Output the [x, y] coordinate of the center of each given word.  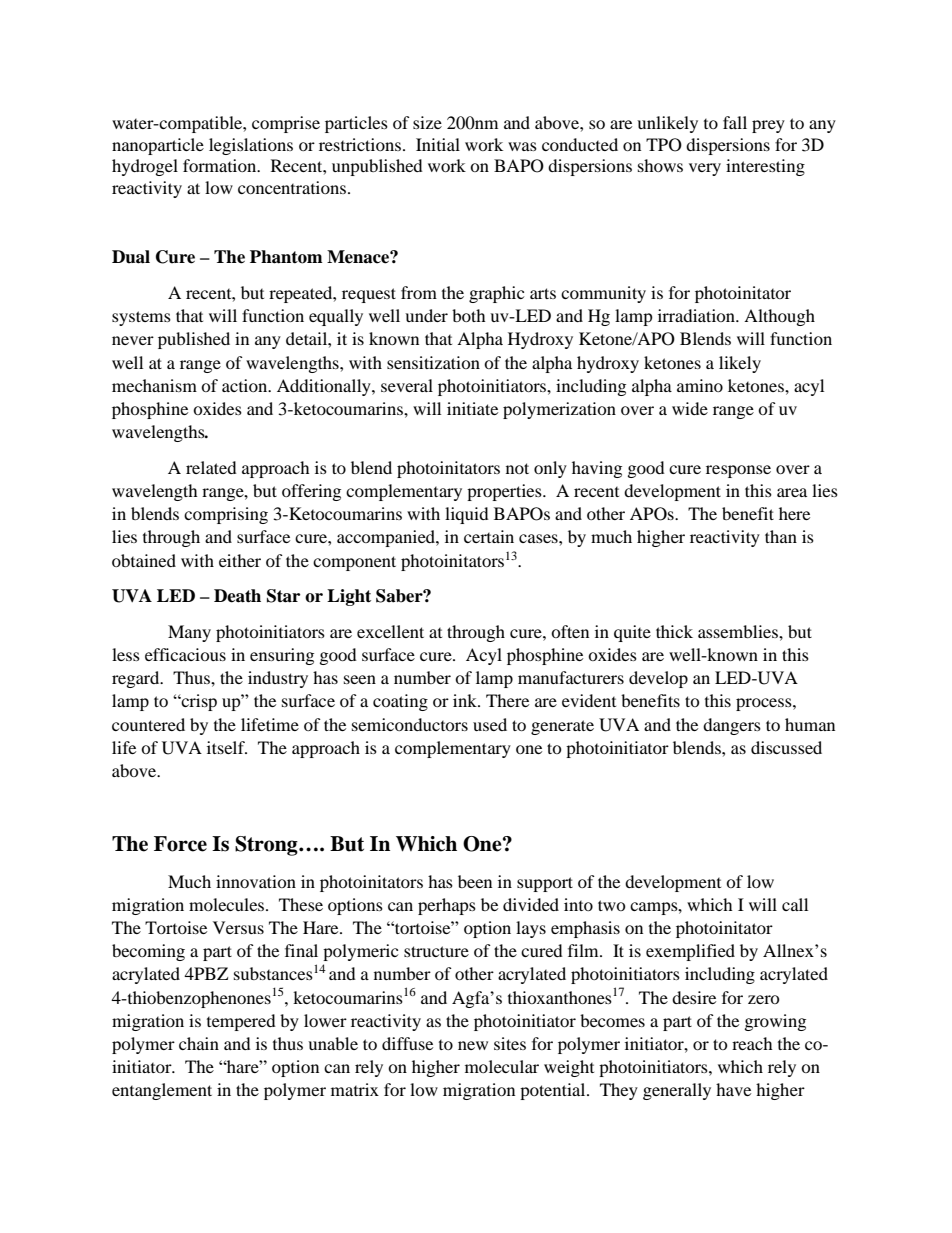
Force [180, 844]
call [795, 904]
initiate [472, 408]
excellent [390, 631]
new [473, 1045]
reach [752, 1043]
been [475, 881]
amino [700, 385]
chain [199, 1043]
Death [237, 596]
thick [674, 631]
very [705, 169]
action [246, 385]
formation [221, 165]
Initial [438, 144]
